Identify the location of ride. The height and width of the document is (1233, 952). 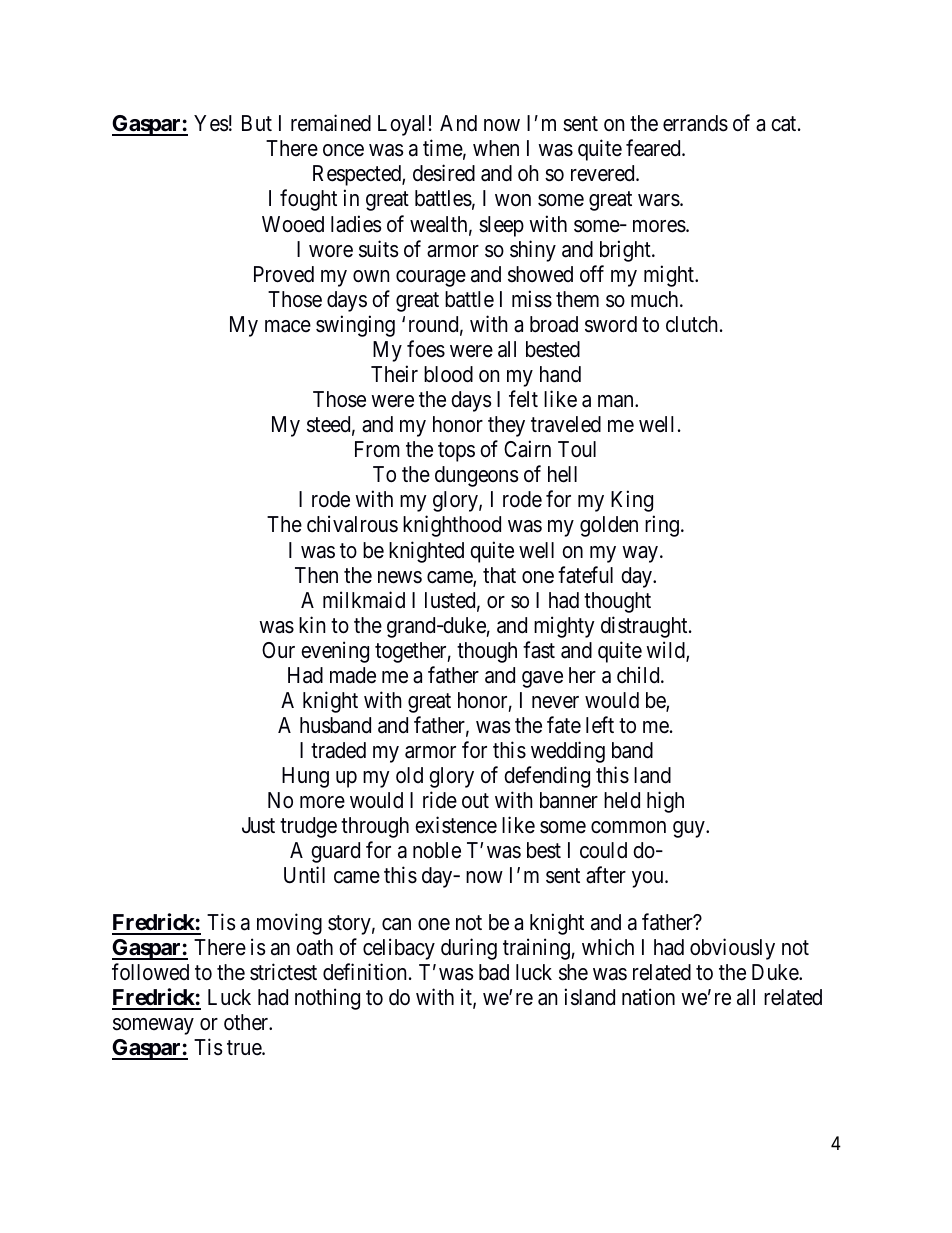
(440, 800).
